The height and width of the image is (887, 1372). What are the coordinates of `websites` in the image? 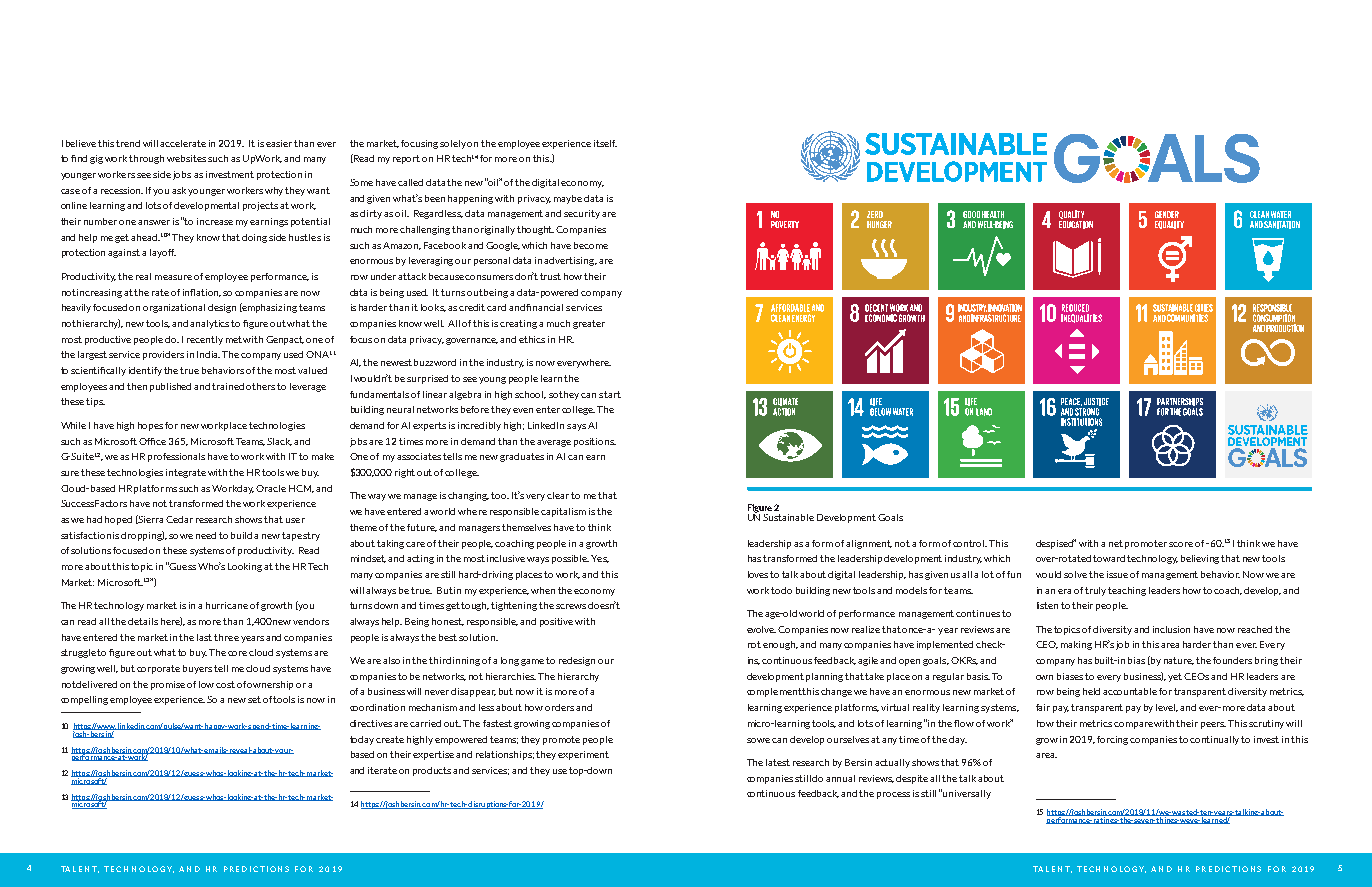 It's located at (186, 158).
